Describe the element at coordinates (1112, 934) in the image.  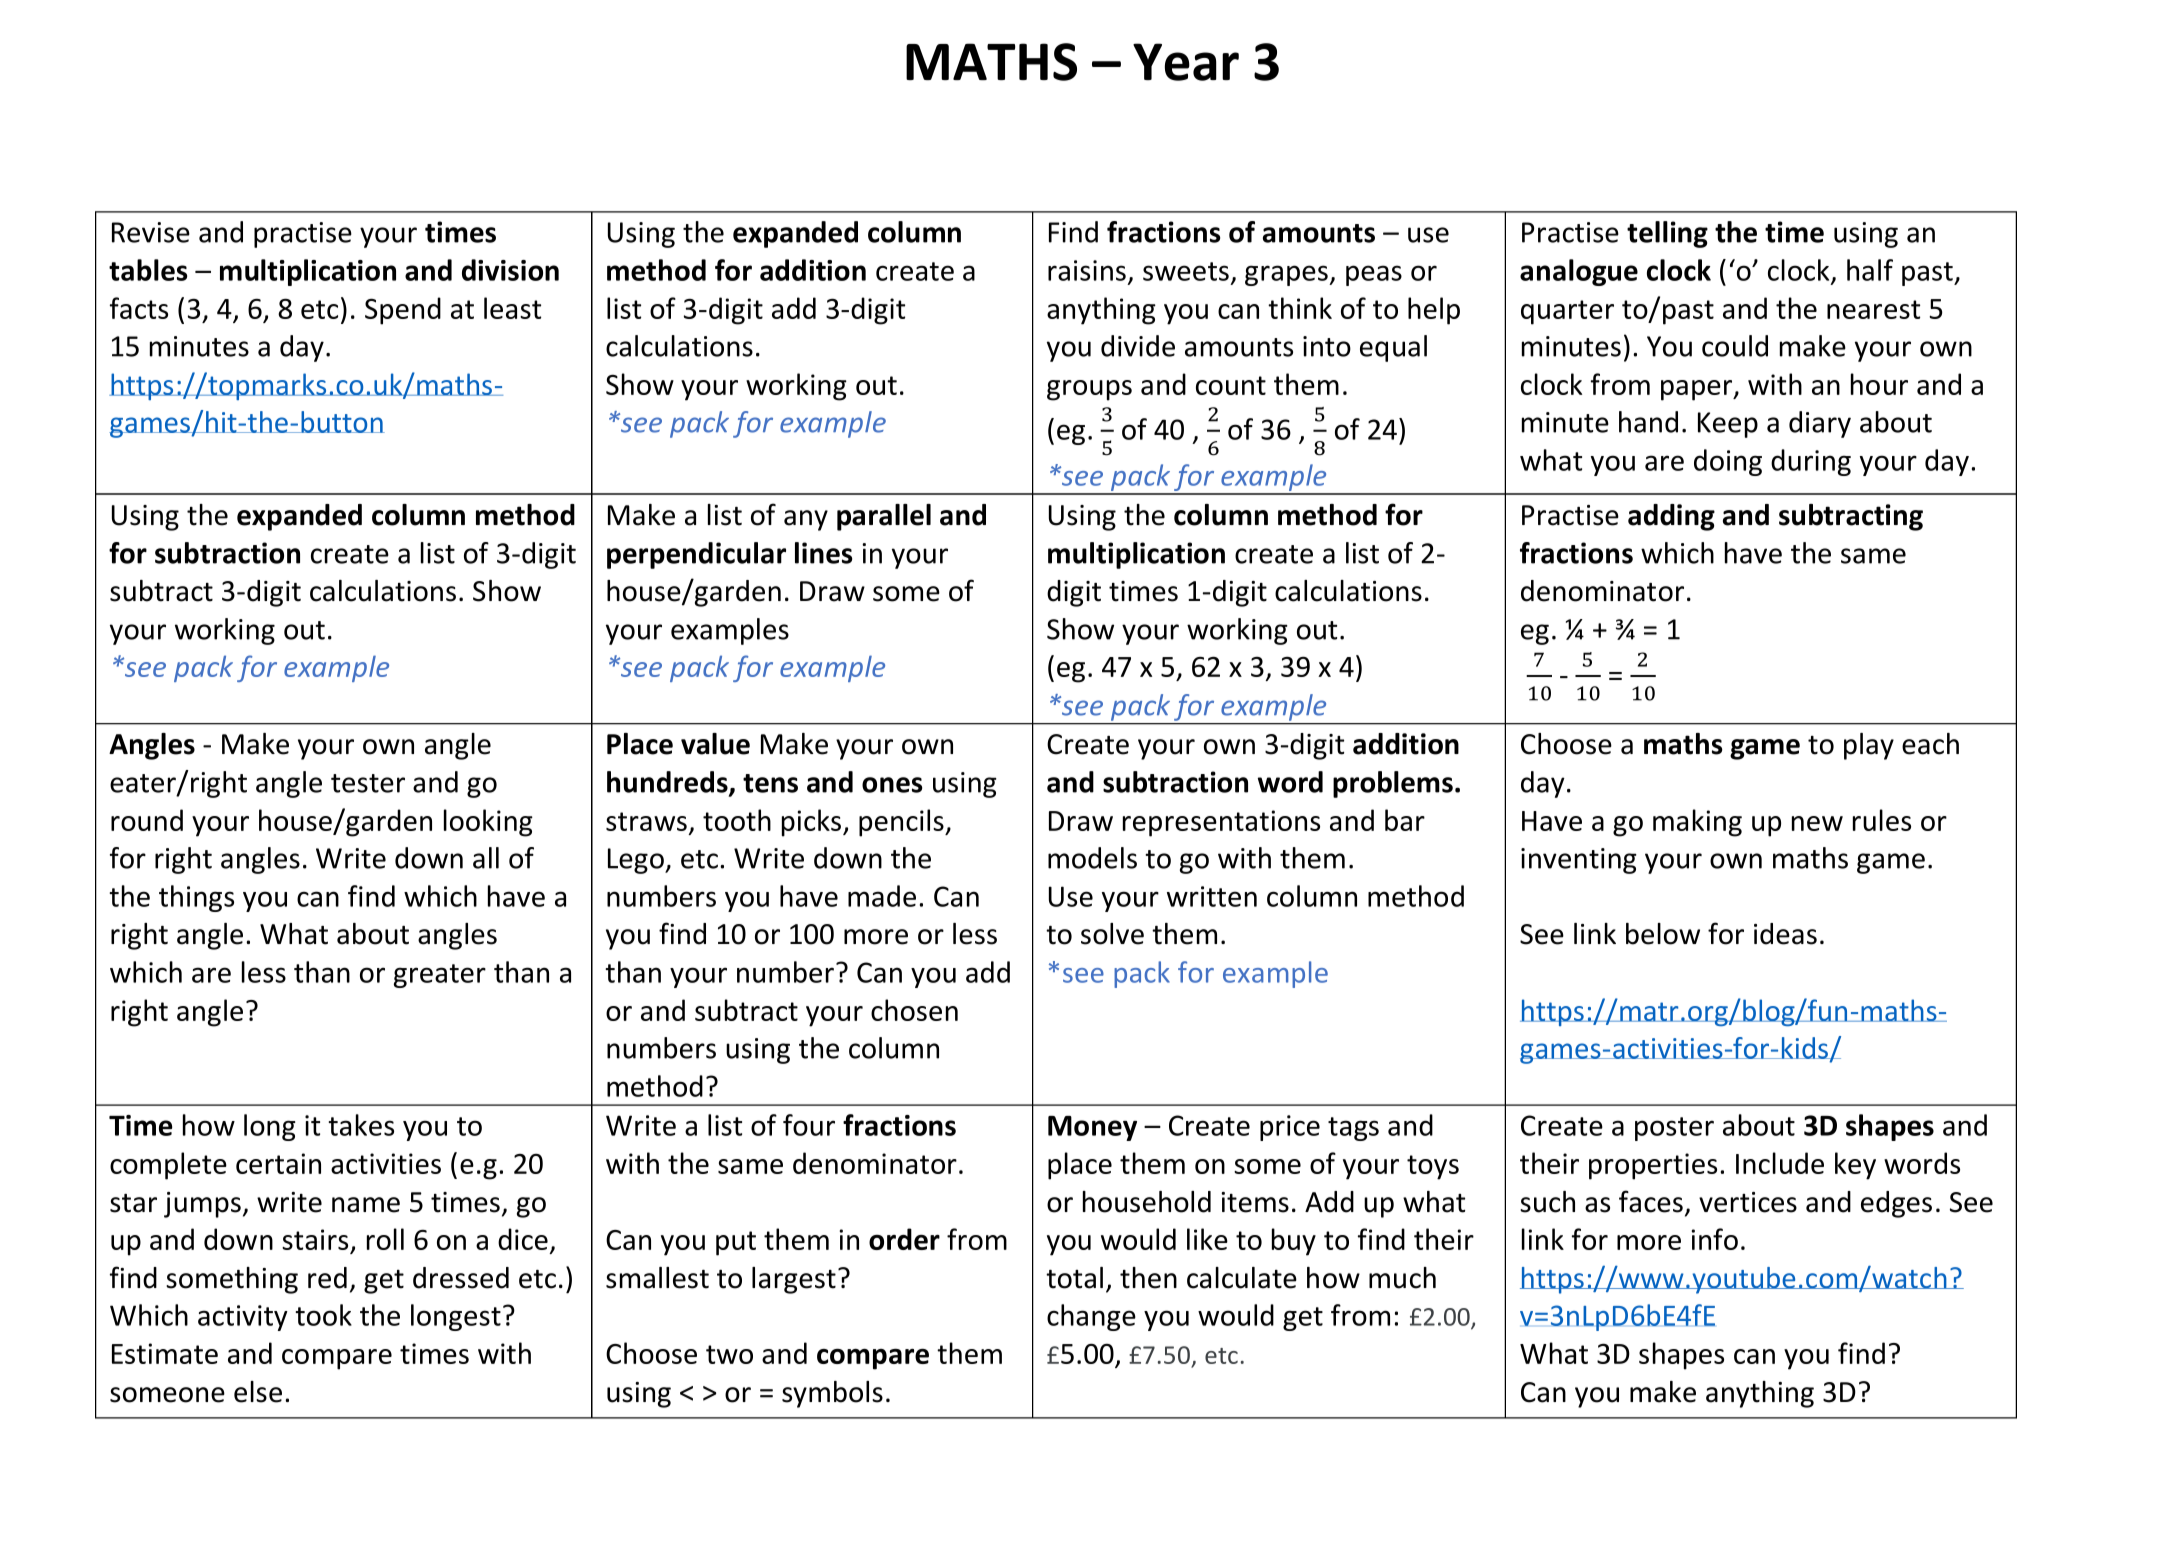
I see `solve` at that location.
